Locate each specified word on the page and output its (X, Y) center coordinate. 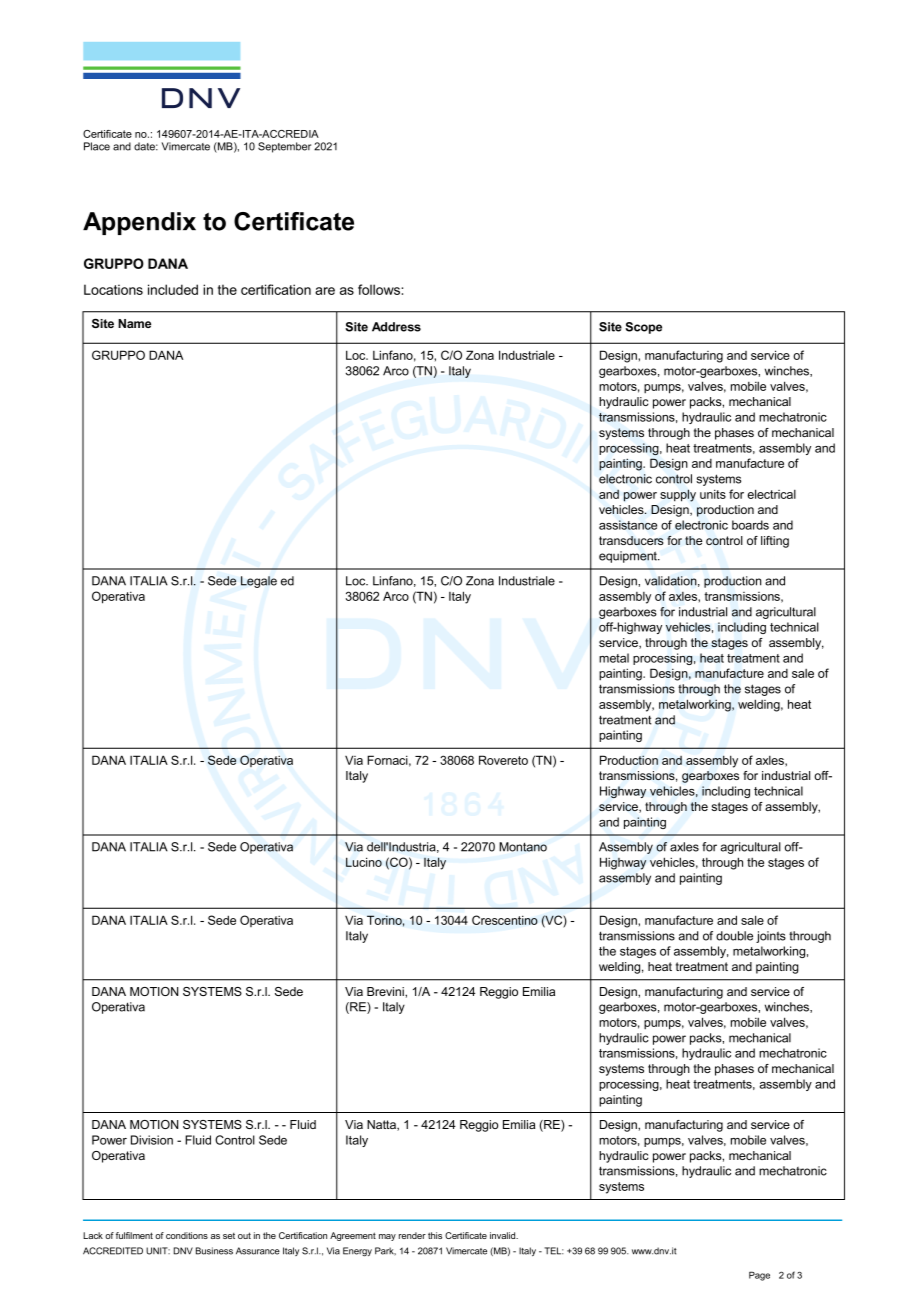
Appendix (139, 223)
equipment (629, 557)
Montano (523, 847)
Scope (643, 328)
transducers (631, 540)
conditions (187, 1235)
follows (380, 289)
